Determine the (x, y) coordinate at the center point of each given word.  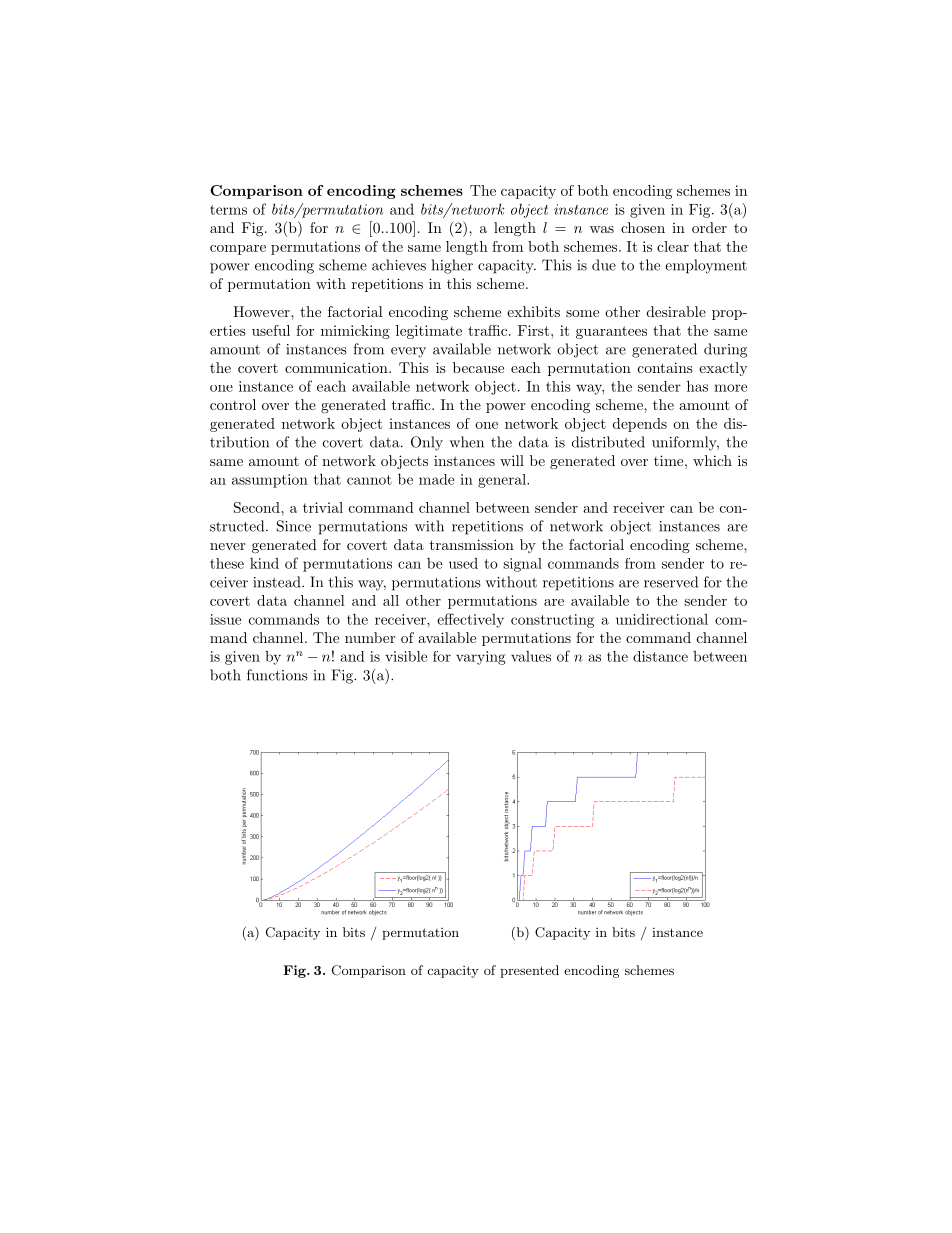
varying (481, 658)
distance (660, 656)
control (233, 404)
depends (640, 425)
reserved (671, 582)
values (531, 656)
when (466, 442)
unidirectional (662, 619)
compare (238, 250)
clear (673, 246)
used (463, 563)
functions (277, 675)
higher (452, 266)
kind (264, 563)
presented (529, 971)
